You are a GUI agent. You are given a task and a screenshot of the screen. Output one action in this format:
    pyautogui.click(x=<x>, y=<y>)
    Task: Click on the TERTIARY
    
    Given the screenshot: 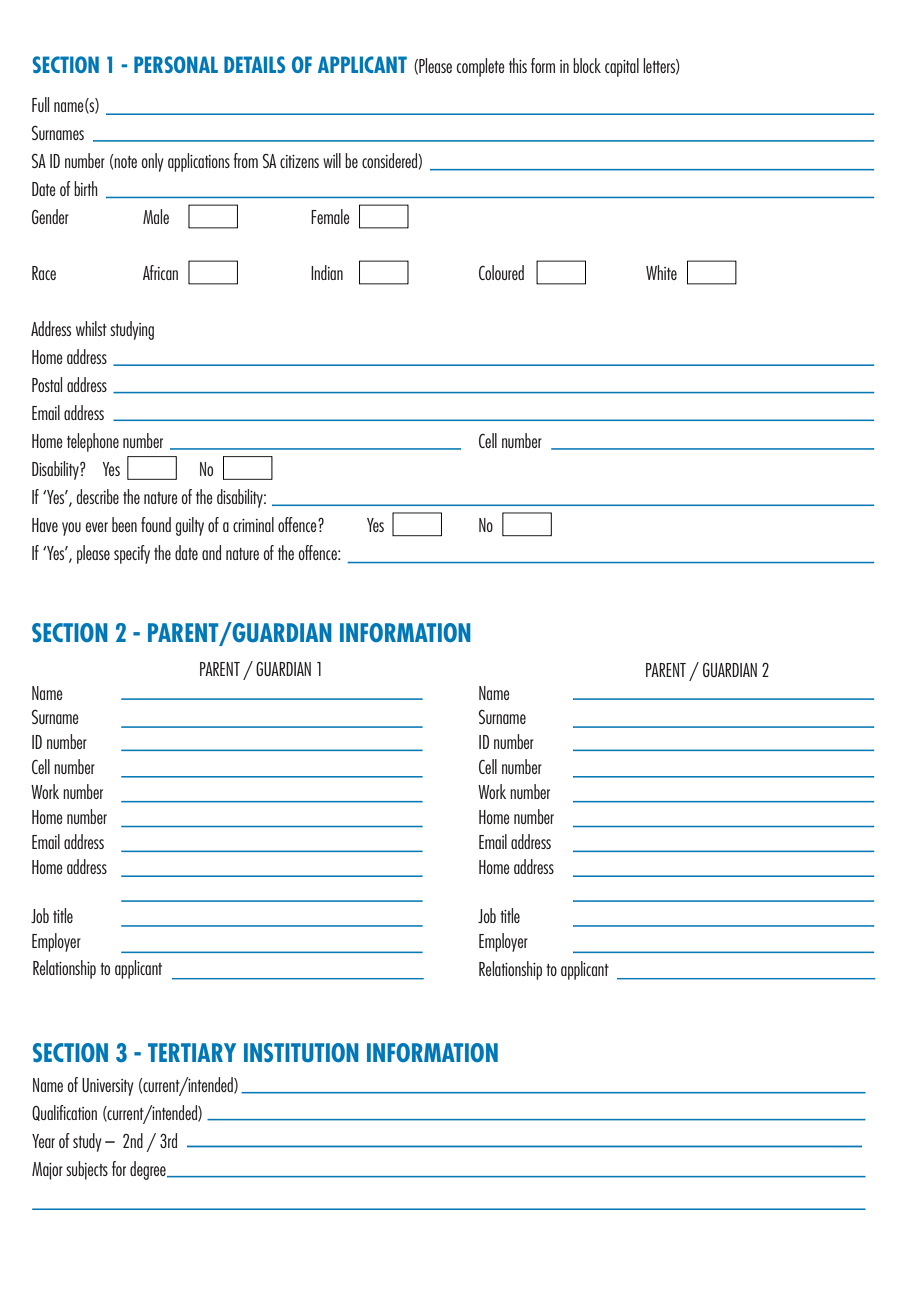 What is the action you would take?
    pyautogui.click(x=192, y=1052)
